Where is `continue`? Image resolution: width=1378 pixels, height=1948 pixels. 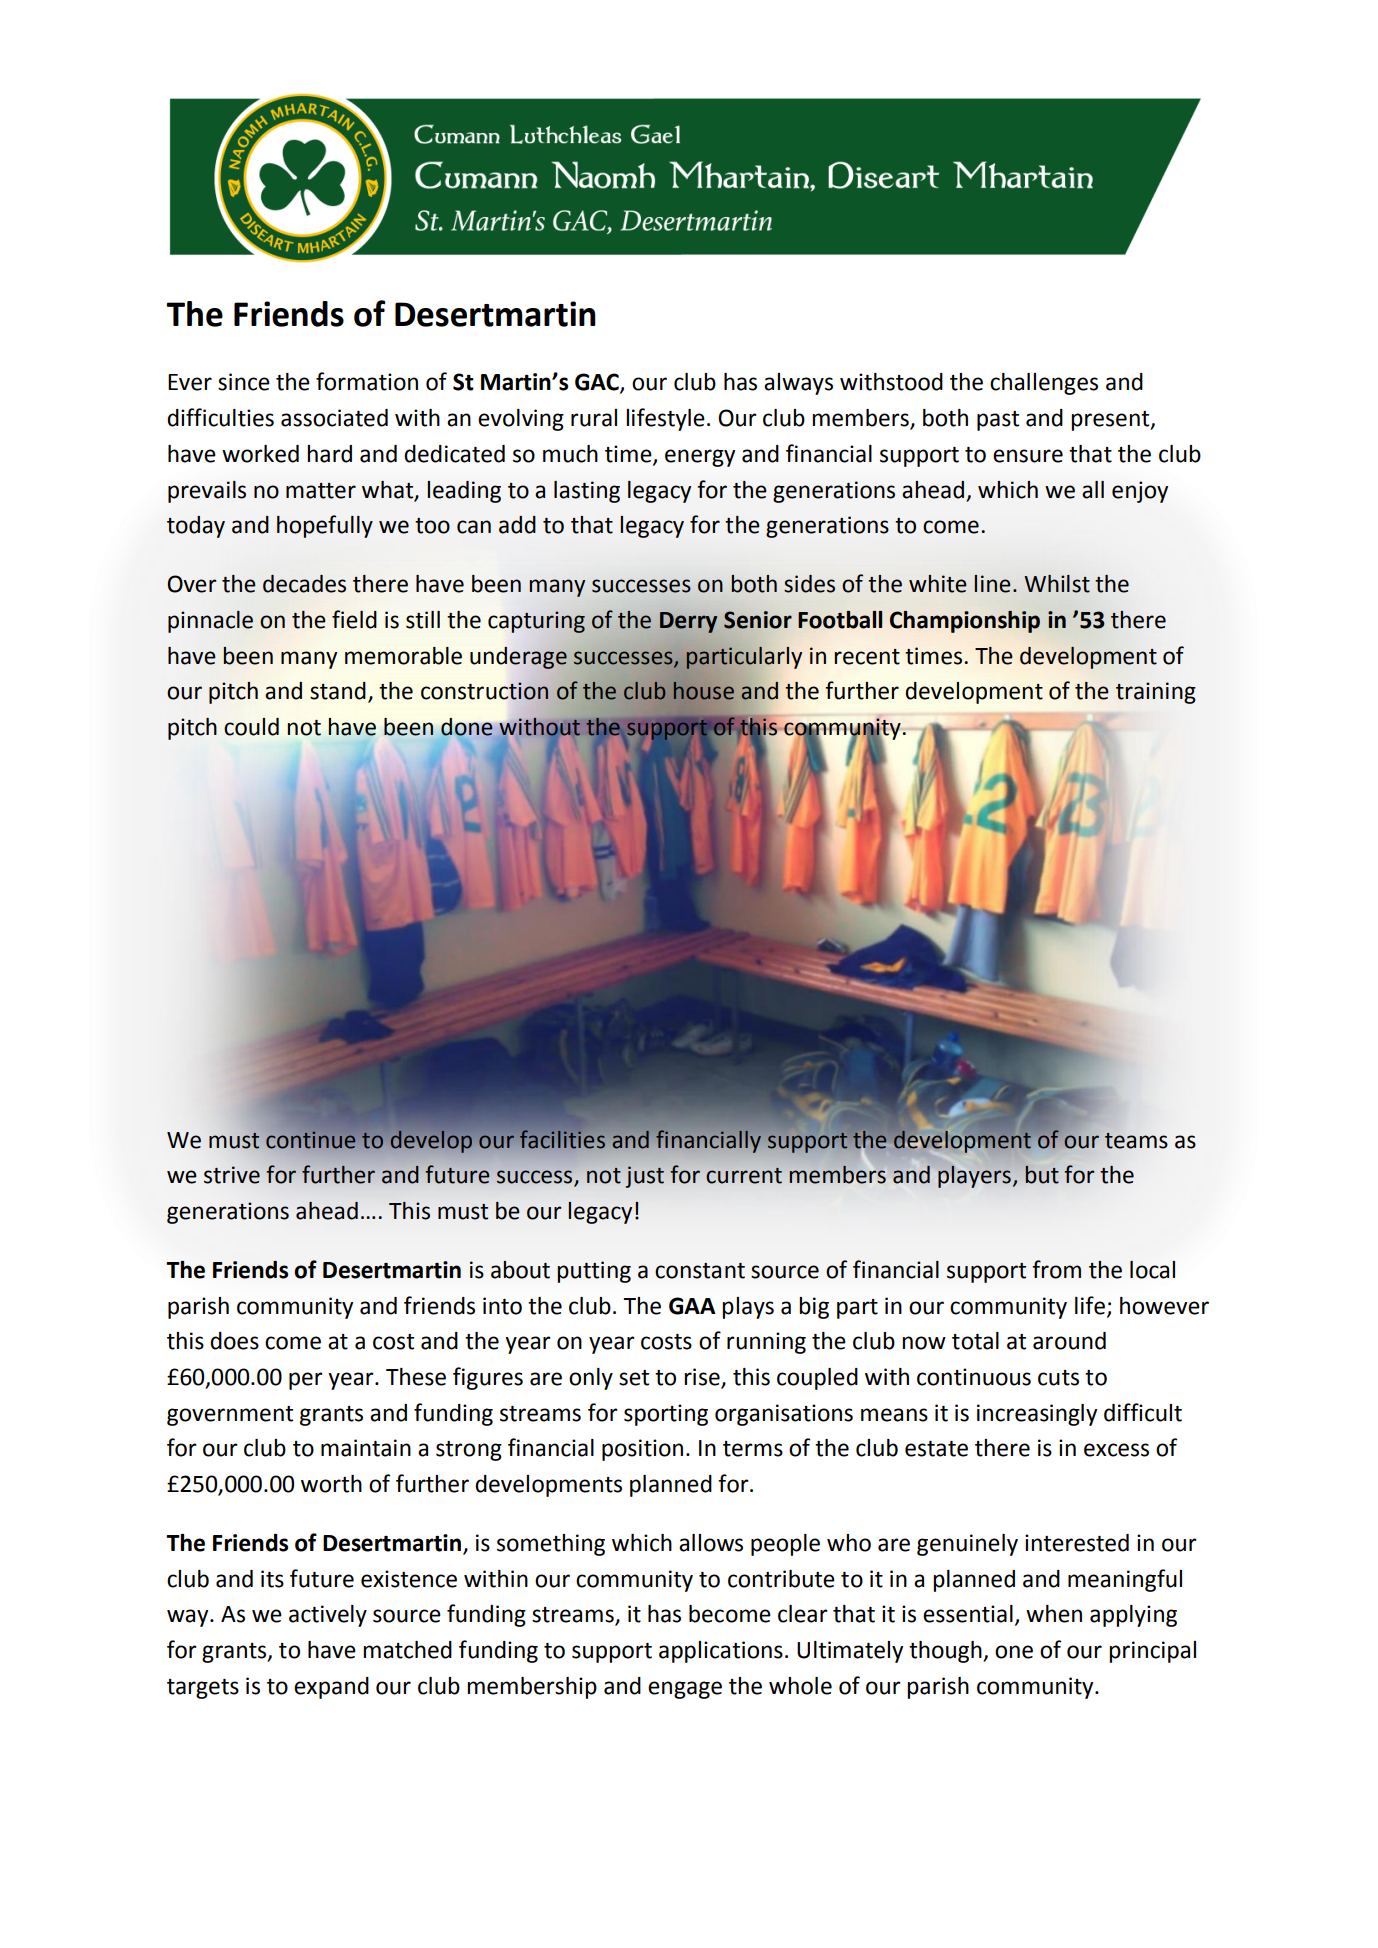 continue is located at coordinates (310, 1140).
